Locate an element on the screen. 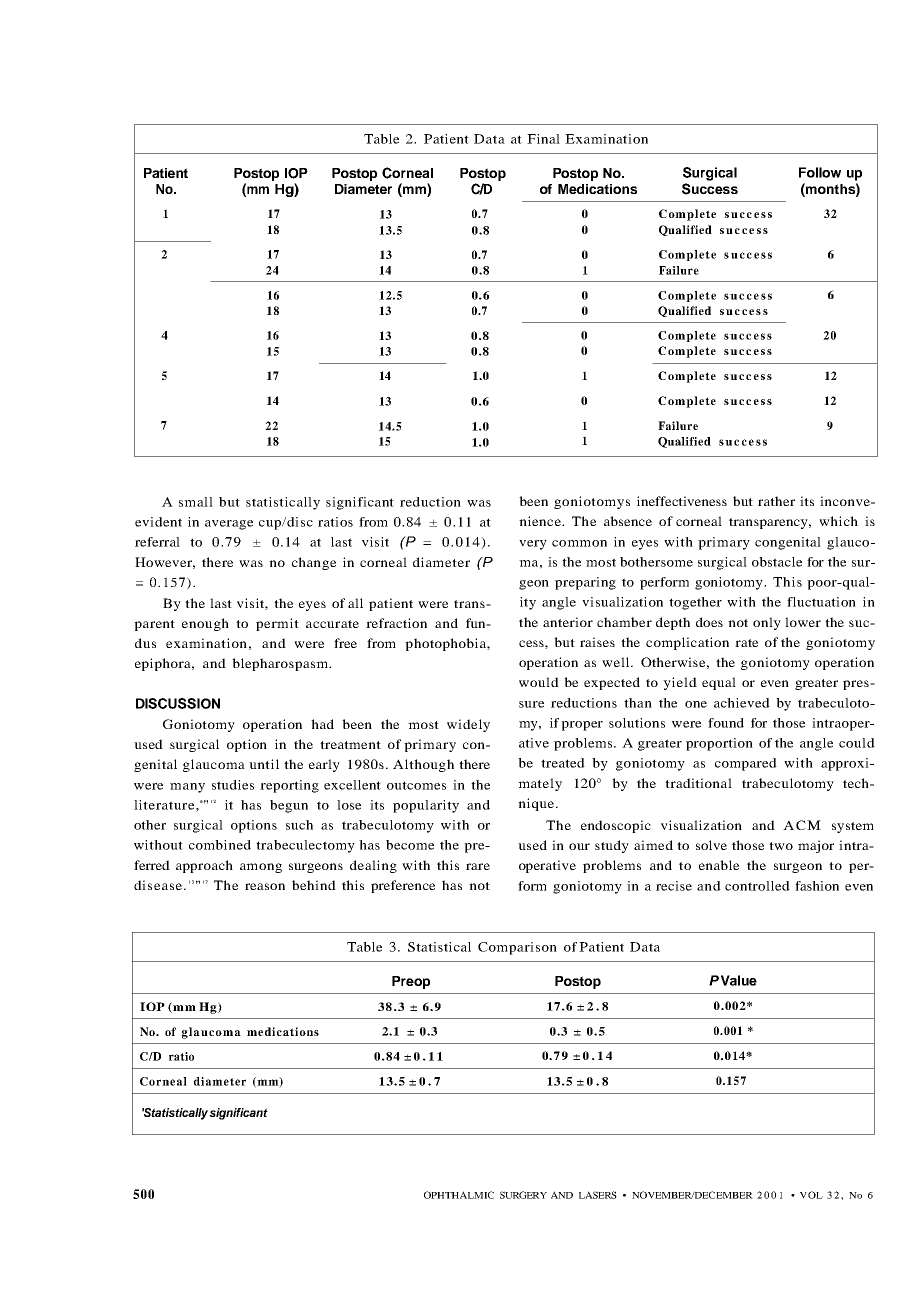 Image resolution: width=924 pixels, height=1307 pixels. OPHTHALMIC is located at coordinates (459, 1195).
